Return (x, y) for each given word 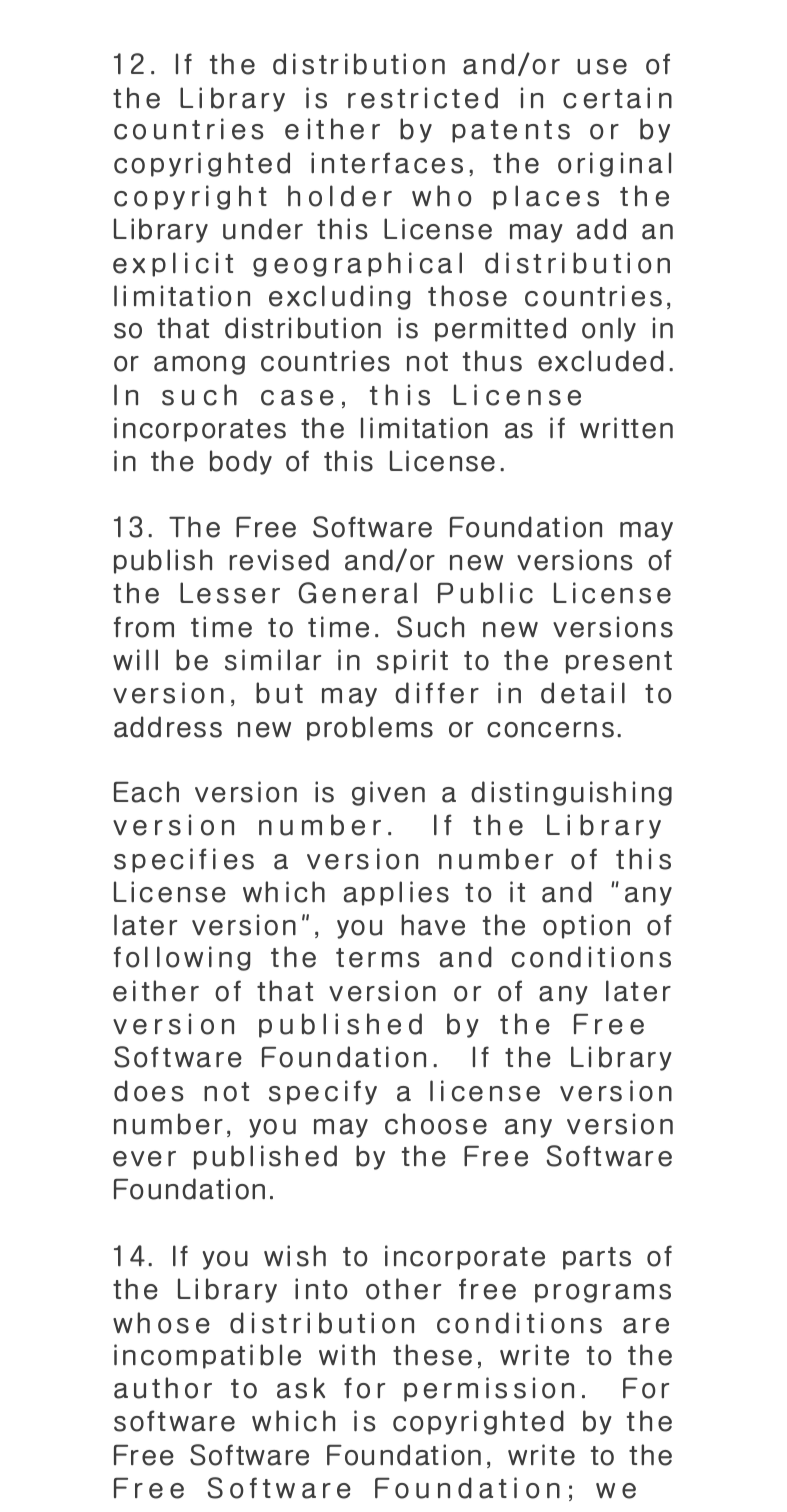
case (297, 398)
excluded (601, 361)
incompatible (207, 1356)
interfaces (387, 163)
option (586, 926)
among (199, 365)
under (263, 229)
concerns (550, 730)
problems (370, 728)
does (149, 1091)
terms (378, 958)
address (168, 727)
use (602, 67)
